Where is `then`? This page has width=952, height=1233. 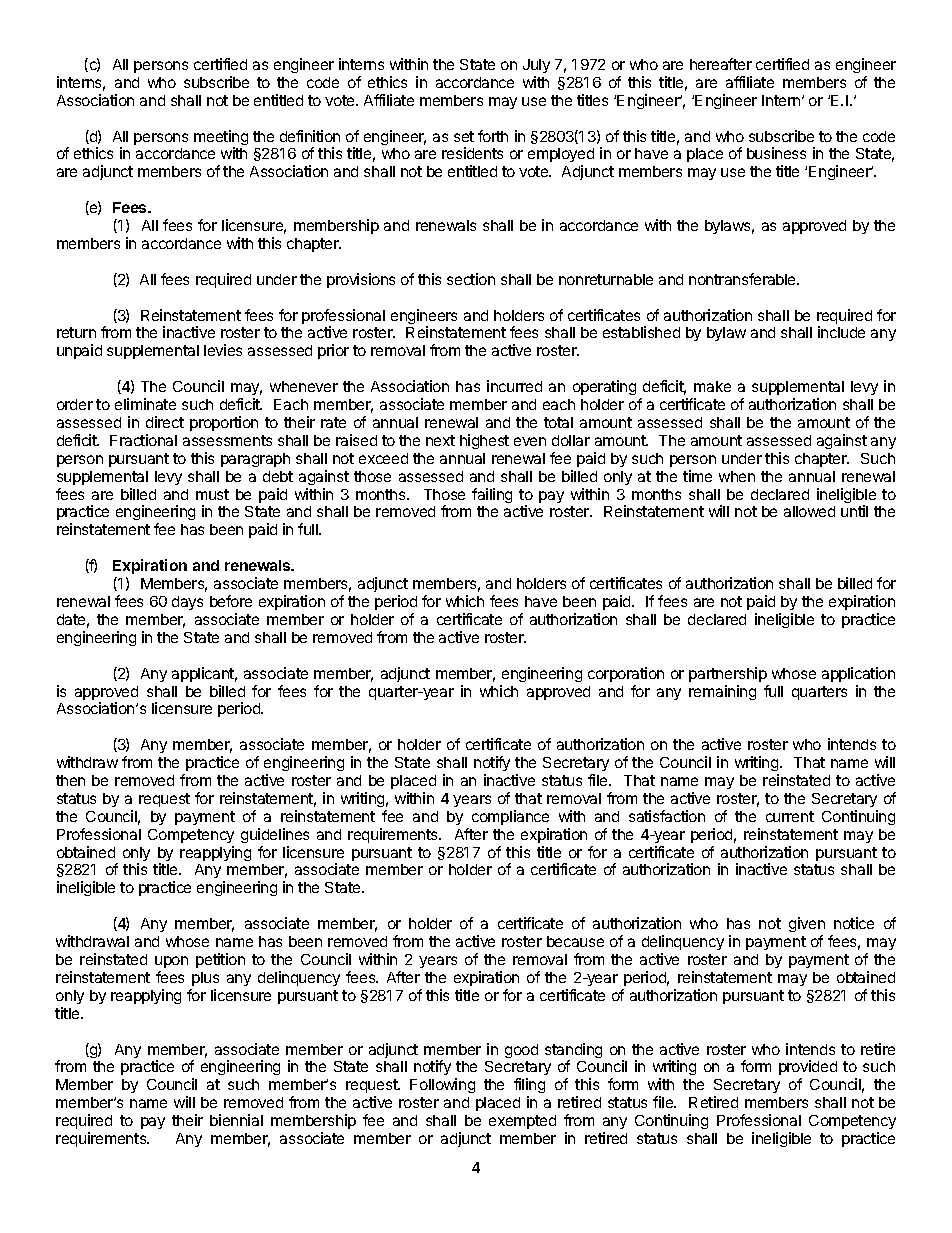 then is located at coordinates (70, 780).
